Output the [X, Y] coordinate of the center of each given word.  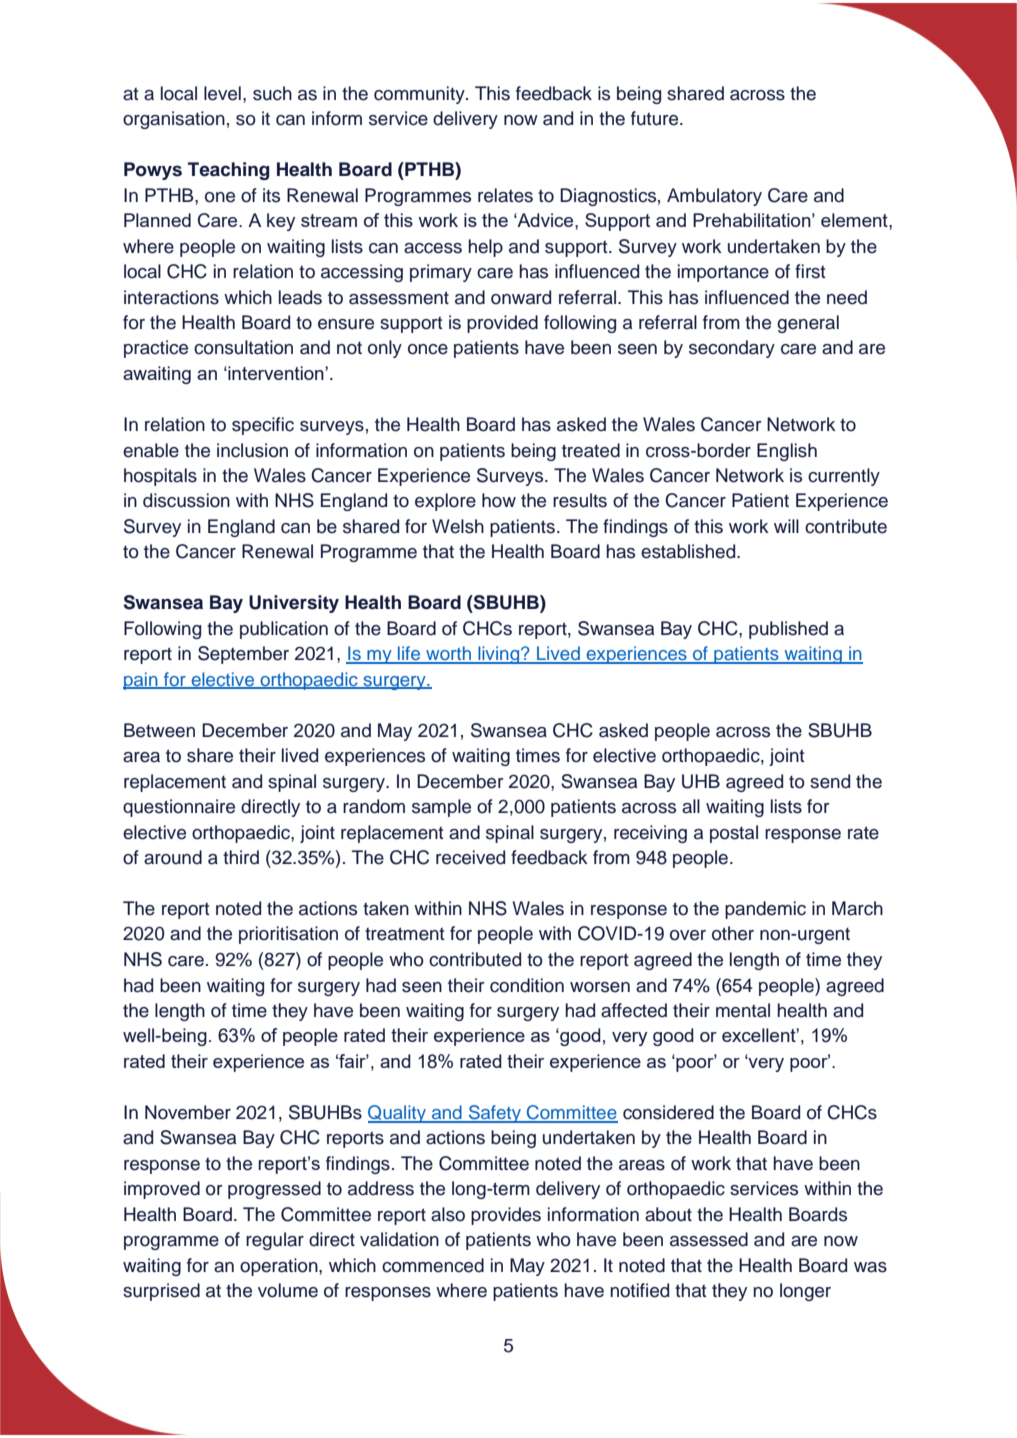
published [788, 630]
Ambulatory [714, 197]
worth [448, 654]
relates [505, 195]
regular [275, 1241]
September [243, 655]
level [222, 93]
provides [506, 1216]
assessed [709, 1239]
